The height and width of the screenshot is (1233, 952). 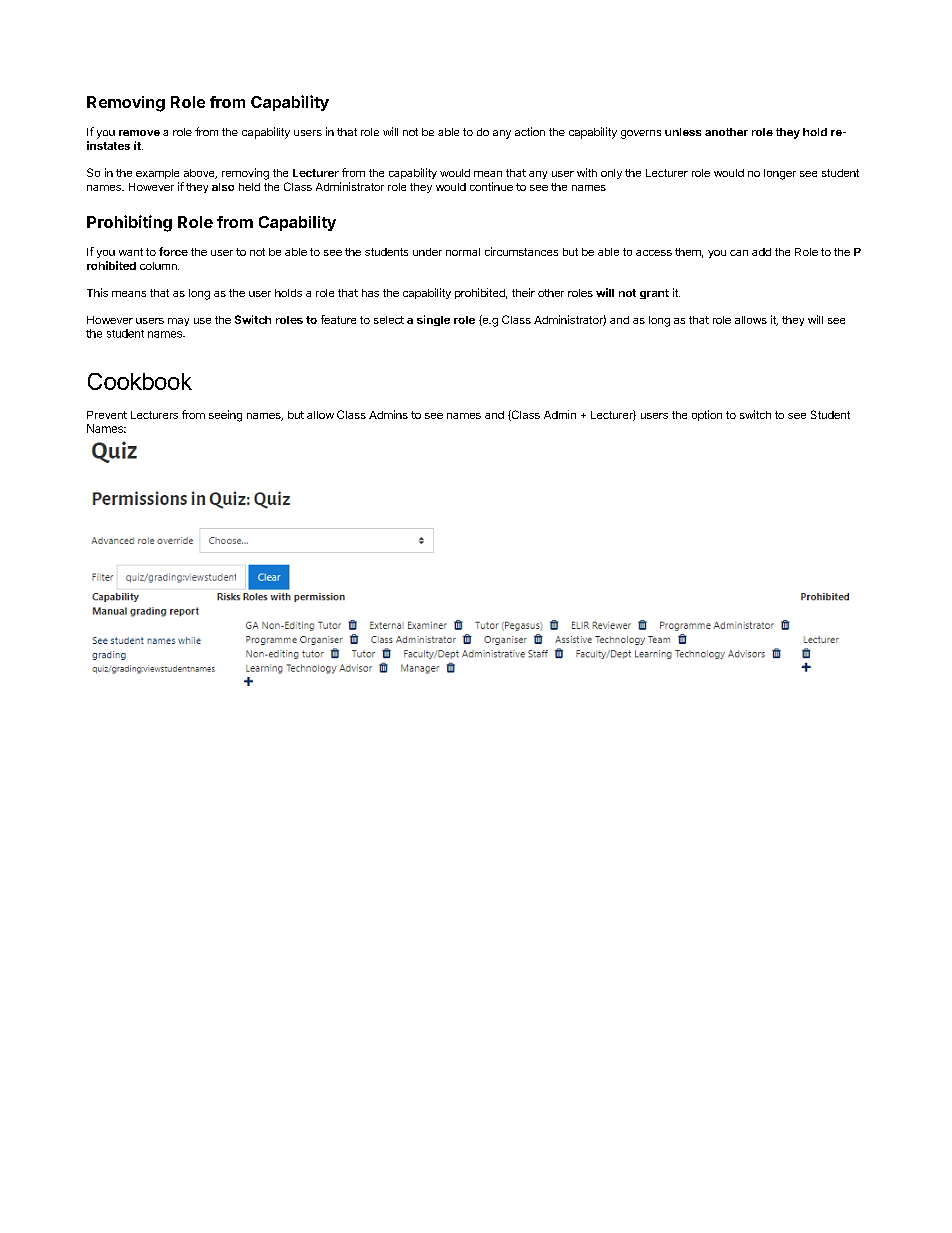 I want to click on remove, so click(x=139, y=133).
